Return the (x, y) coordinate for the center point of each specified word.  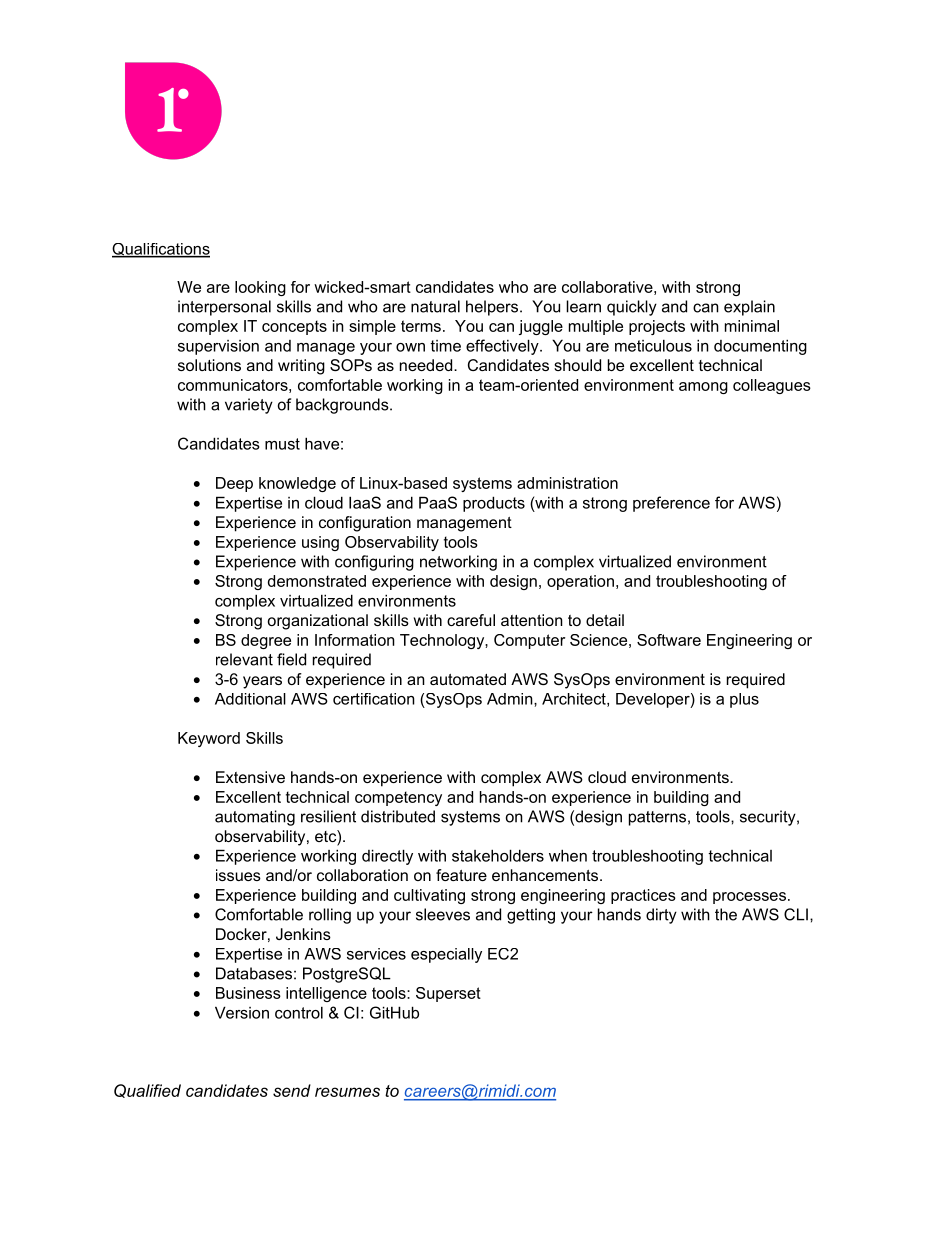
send (292, 1090)
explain (749, 308)
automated (468, 679)
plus (744, 700)
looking (260, 288)
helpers (492, 308)
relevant (244, 659)
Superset (448, 994)
